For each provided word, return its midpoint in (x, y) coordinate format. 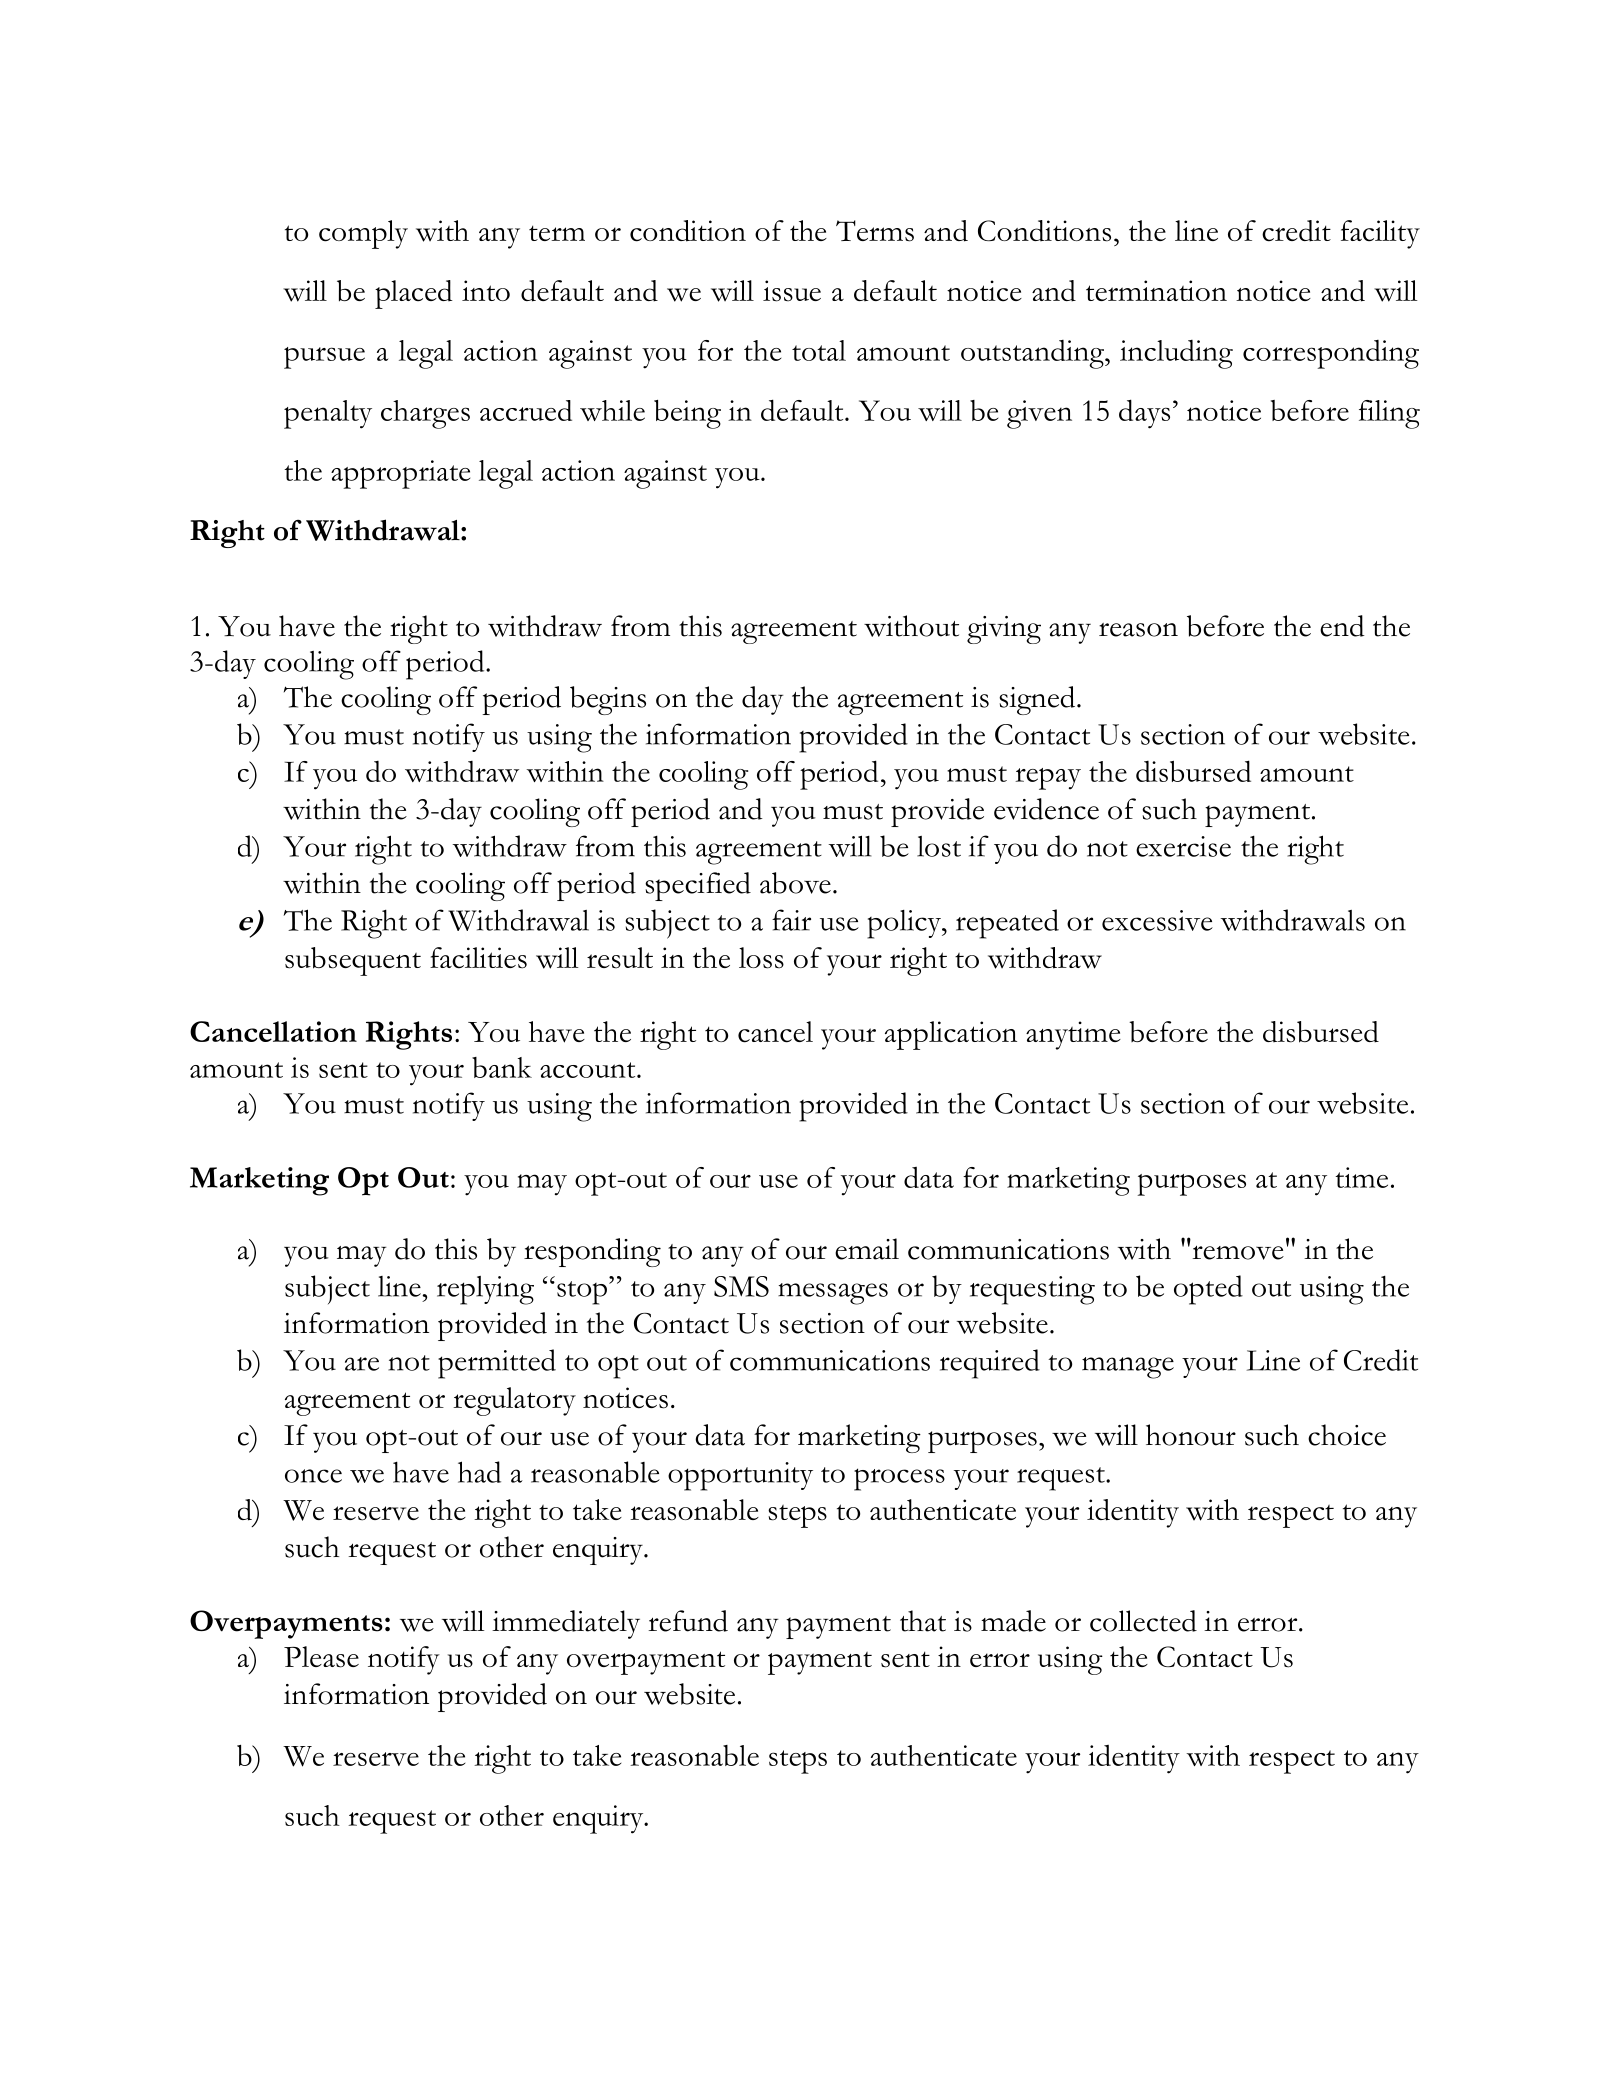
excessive (1157, 920)
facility (1380, 234)
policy (905, 924)
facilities (478, 958)
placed (414, 294)
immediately (566, 1624)
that (923, 1621)
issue (792, 291)
